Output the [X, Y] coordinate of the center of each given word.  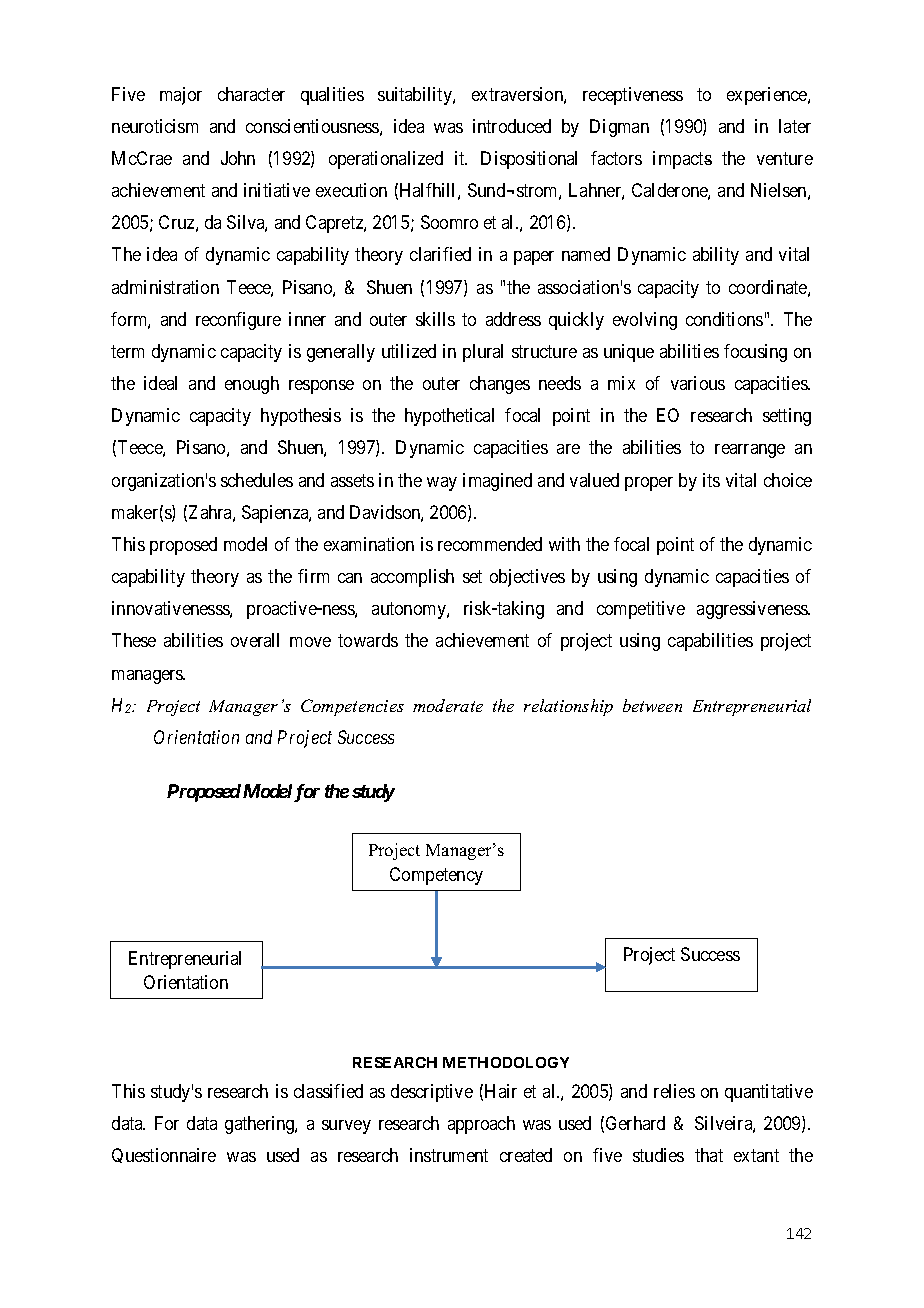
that [709, 1155]
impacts [682, 160]
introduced [512, 126]
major [181, 96]
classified [328, 1091]
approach [481, 1125]
